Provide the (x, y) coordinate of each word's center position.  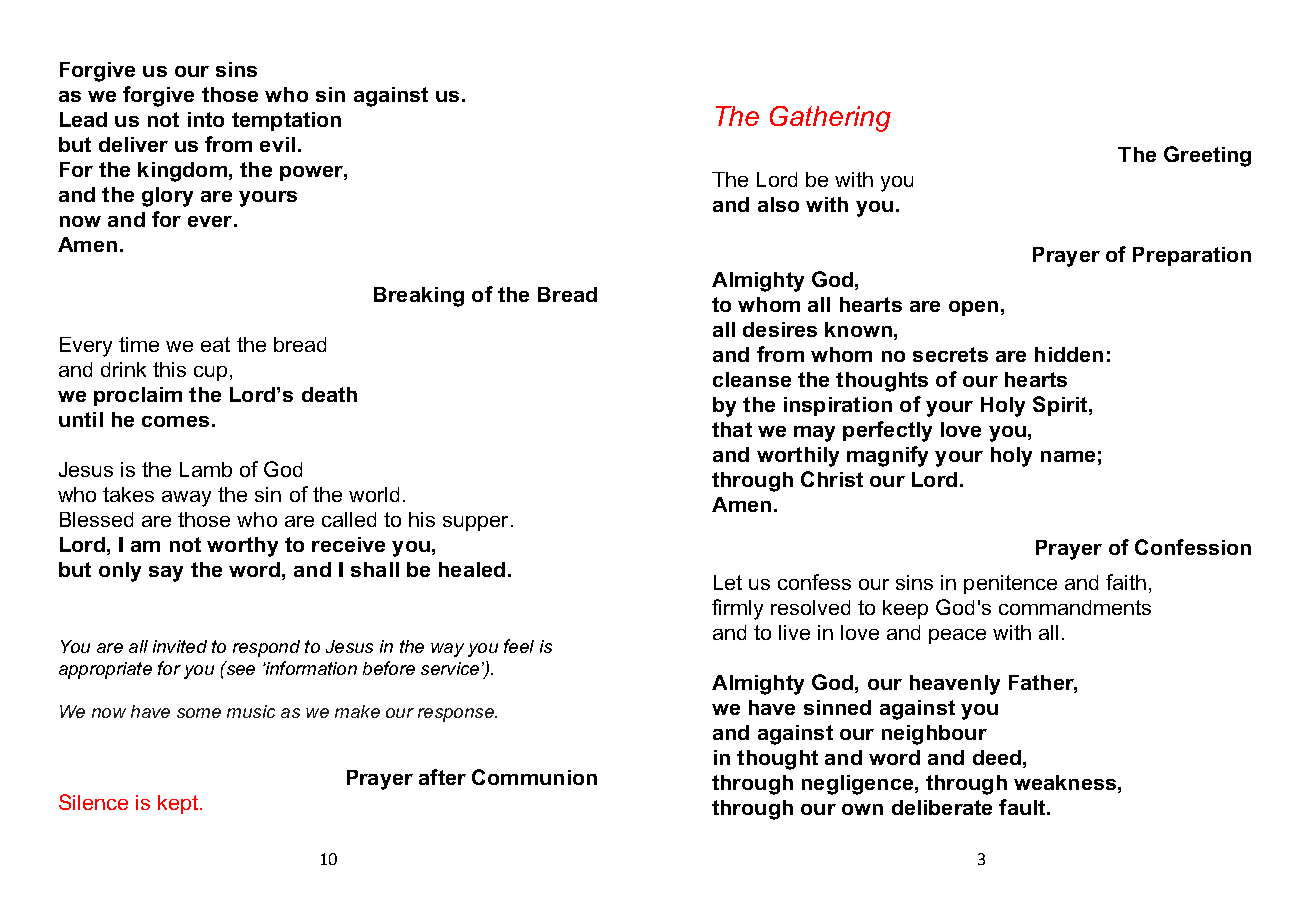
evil (277, 144)
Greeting (1207, 156)
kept (178, 804)
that (732, 429)
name (1068, 456)
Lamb (206, 469)
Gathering (830, 119)
